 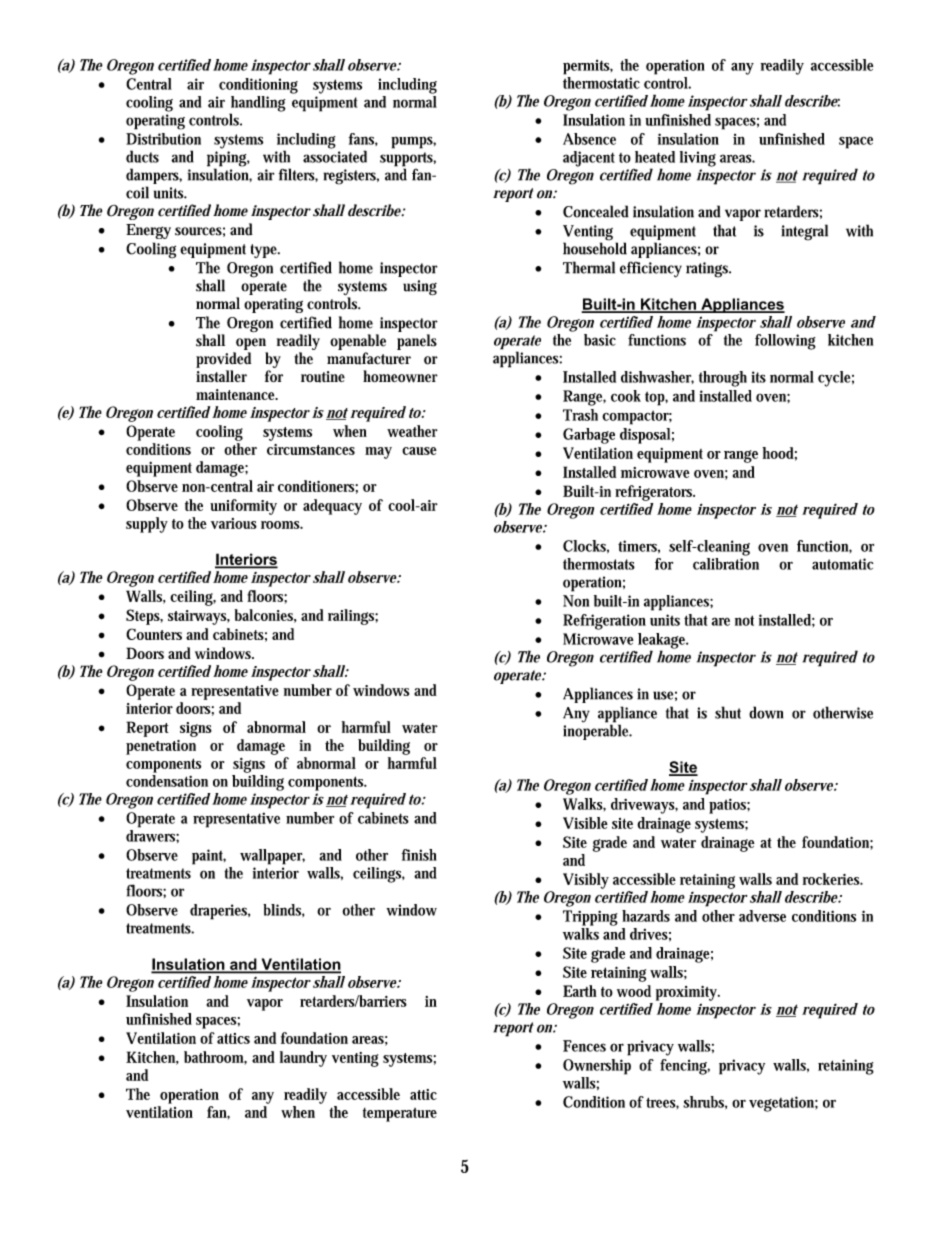 I want to click on stairways, so click(x=198, y=617).
